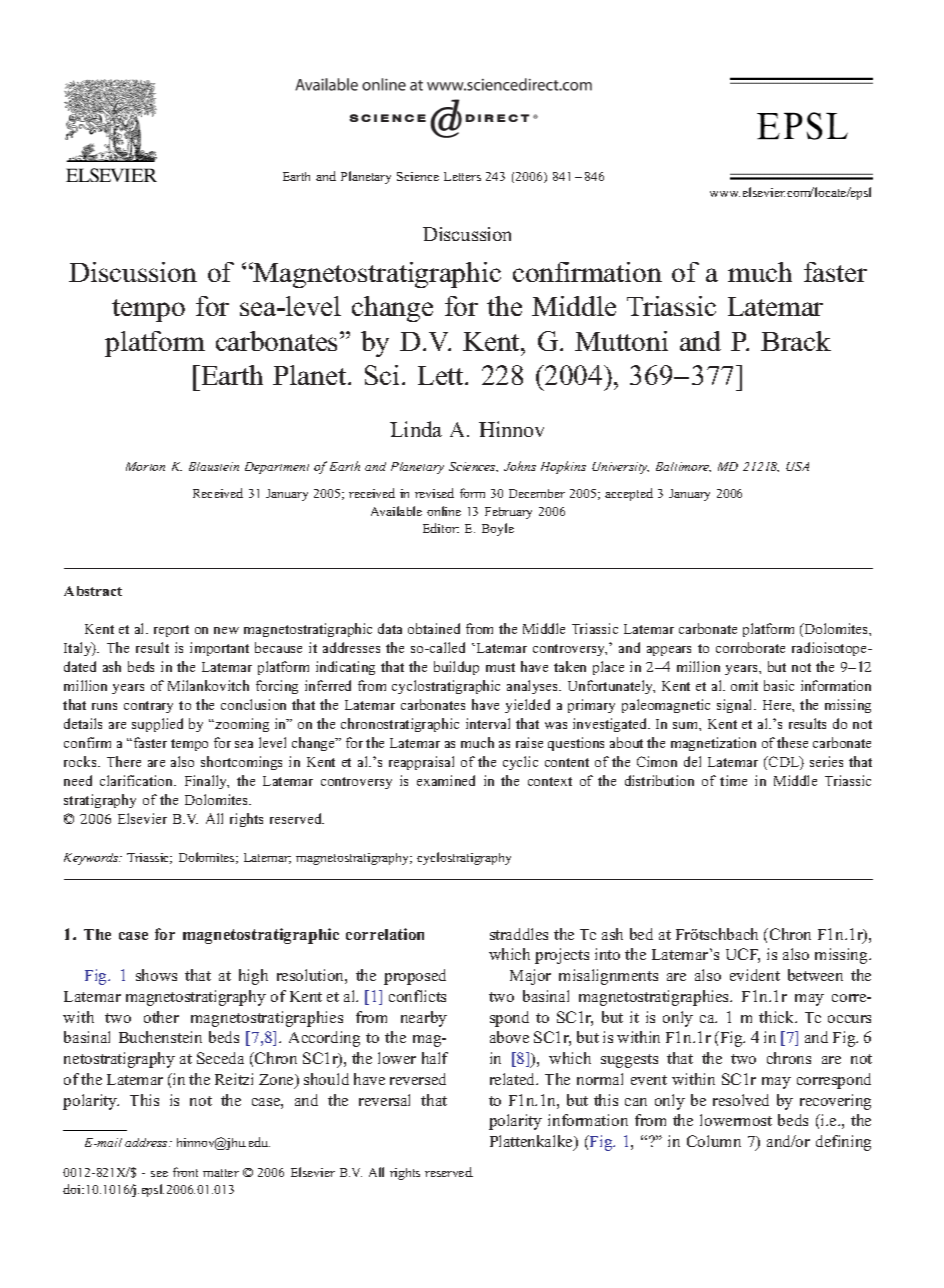 The width and height of the screenshot is (944, 1288). Describe the element at coordinates (185, 1172) in the screenshot. I see `front` at that location.
